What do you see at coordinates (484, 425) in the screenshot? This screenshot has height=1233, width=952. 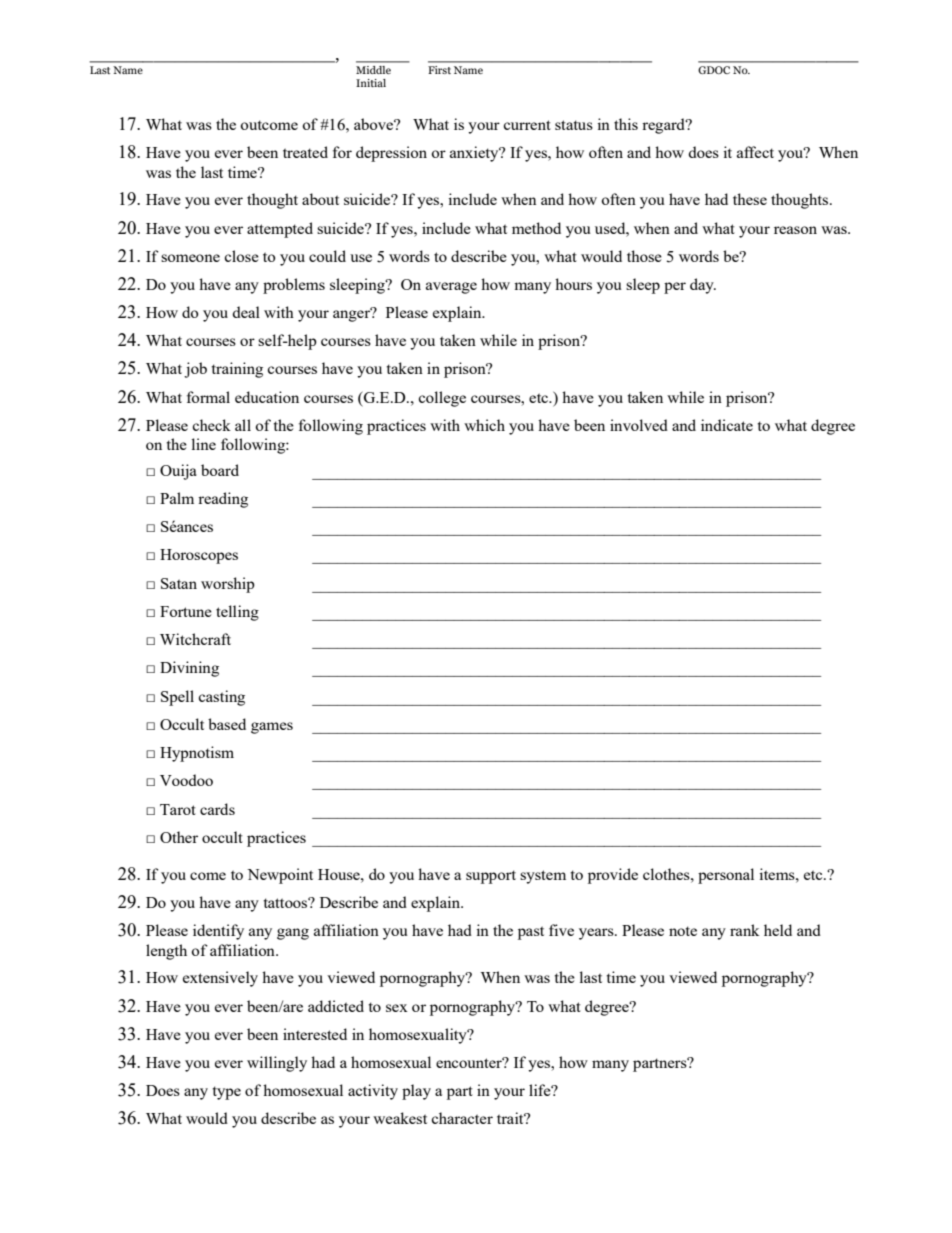 I see `which` at bounding box center [484, 425].
